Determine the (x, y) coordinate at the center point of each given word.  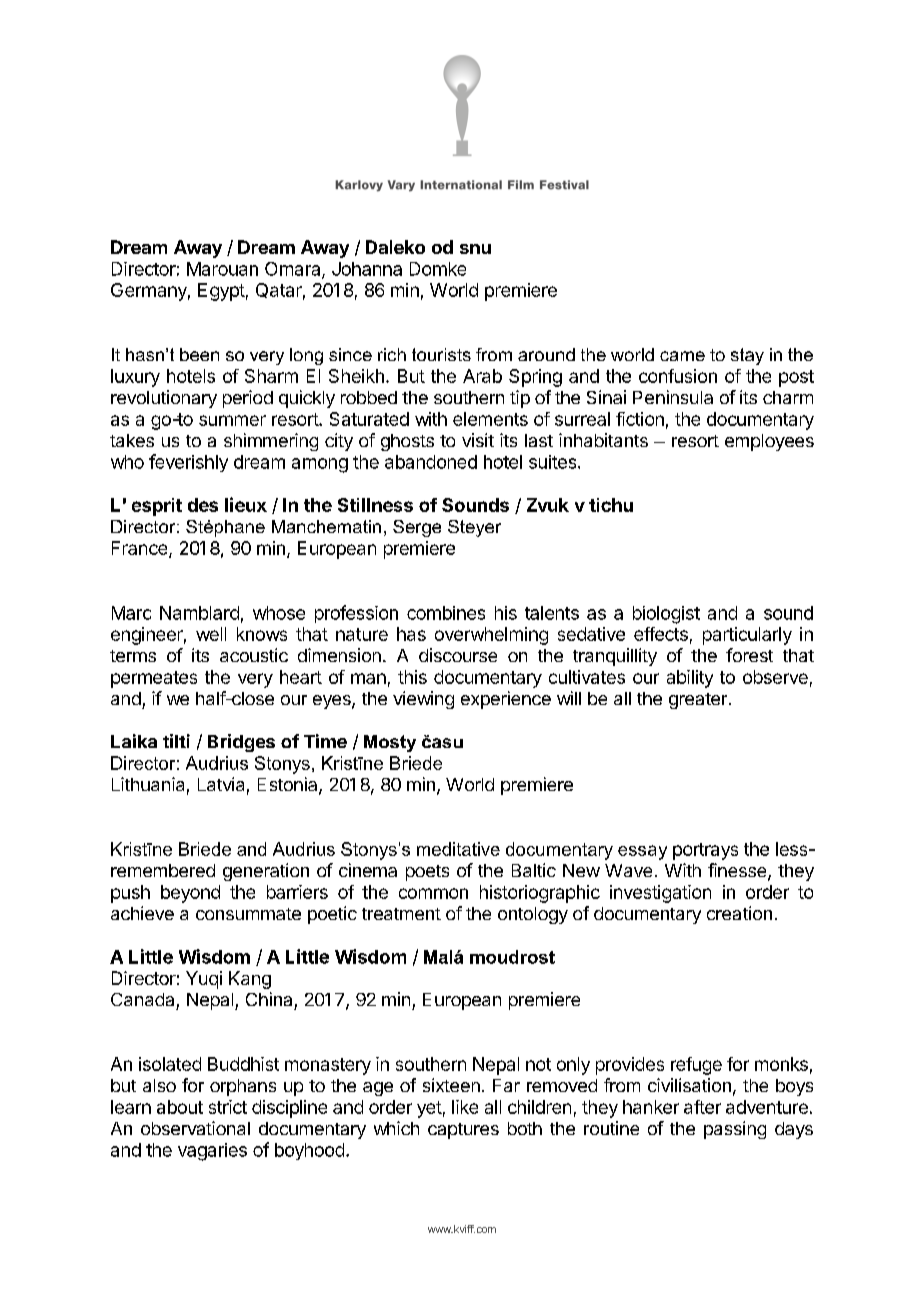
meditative (458, 849)
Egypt (221, 292)
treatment (401, 914)
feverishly (188, 463)
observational (195, 1128)
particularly (747, 636)
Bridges (241, 743)
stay (747, 356)
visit (478, 440)
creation (739, 913)
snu (475, 249)
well (211, 634)
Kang (250, 980)
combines (446, 613)
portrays (705, 851)
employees (769, 442)
